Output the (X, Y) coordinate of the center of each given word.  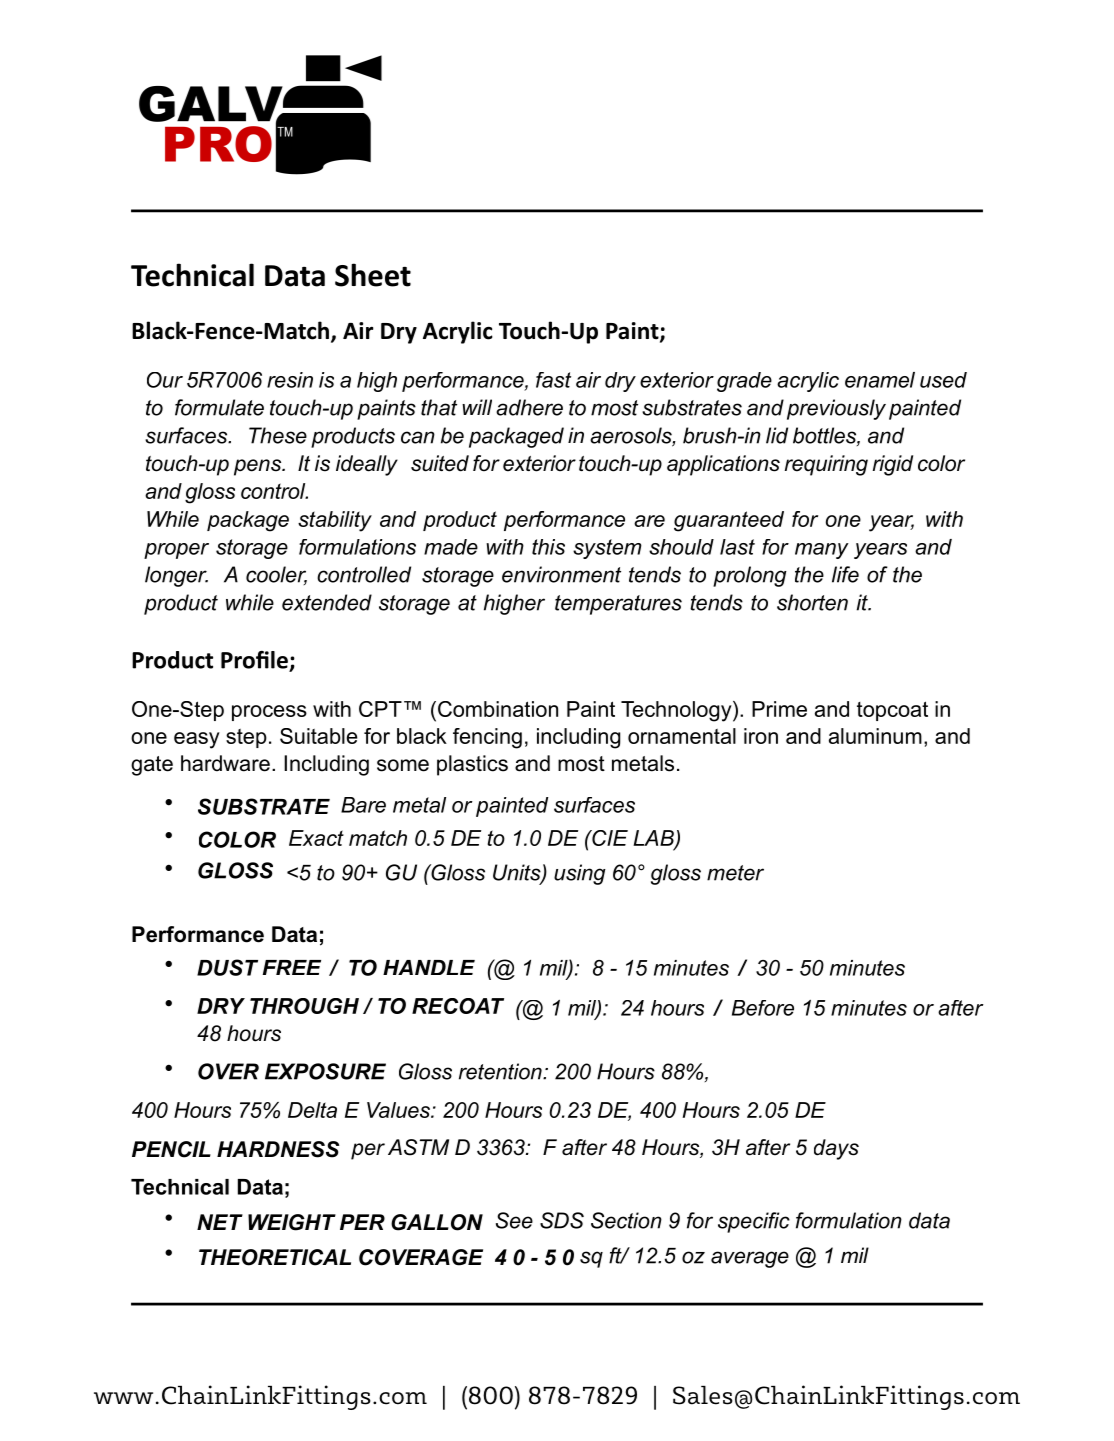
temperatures (618, 605)
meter (735, 873)
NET (220, 1222)
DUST (227, 967)
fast (553, 380)
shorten (812, 602)
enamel (880, 380)
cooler (276, 575)
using (580, 874)
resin (290, 380)
